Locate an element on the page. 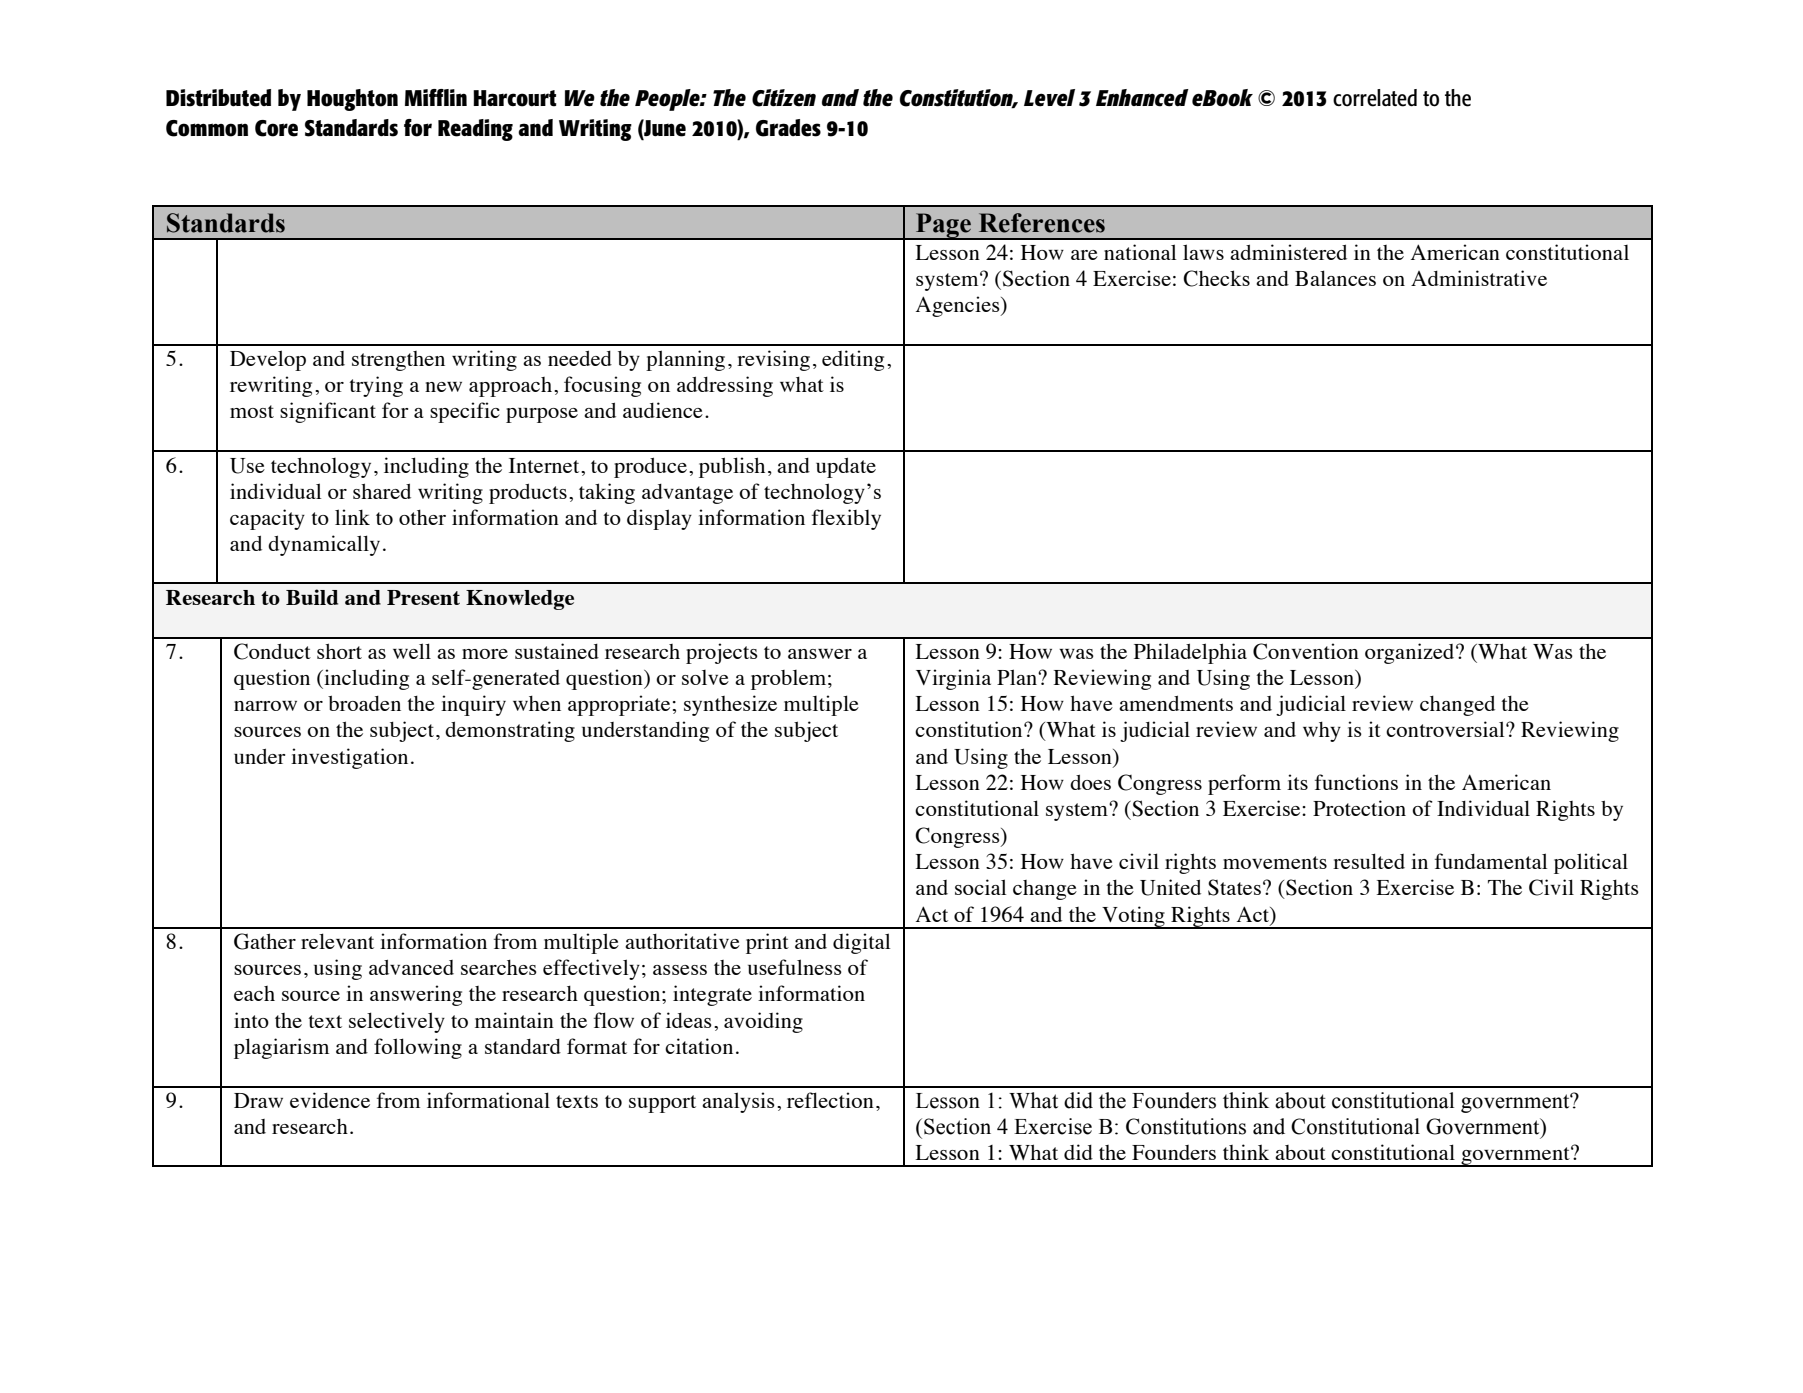 Image resolution: width=1803 pixels, height=1393 pixels. Virginia is located at coordinates (953, 679).
